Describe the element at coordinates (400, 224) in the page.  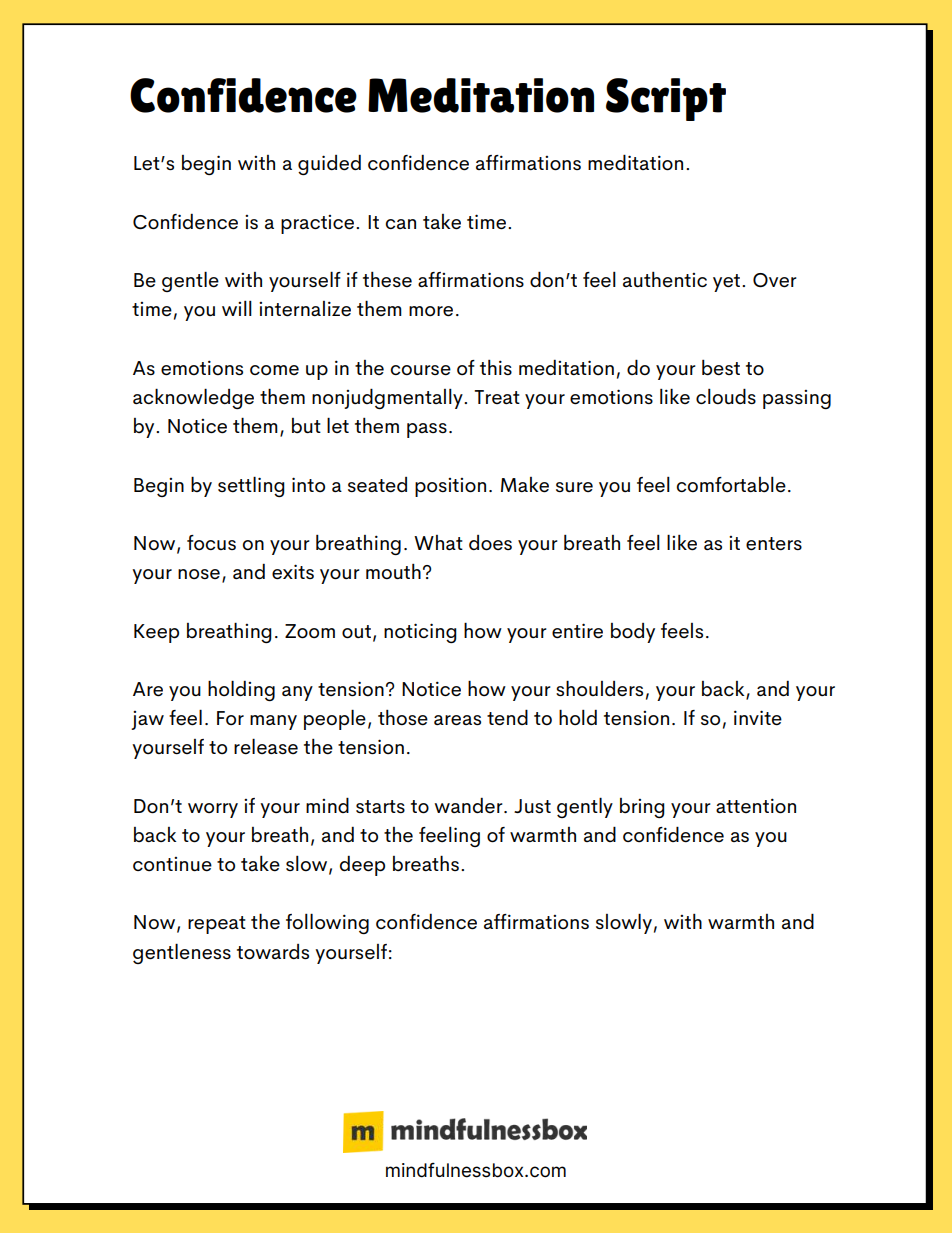
I see `can` at that location.
